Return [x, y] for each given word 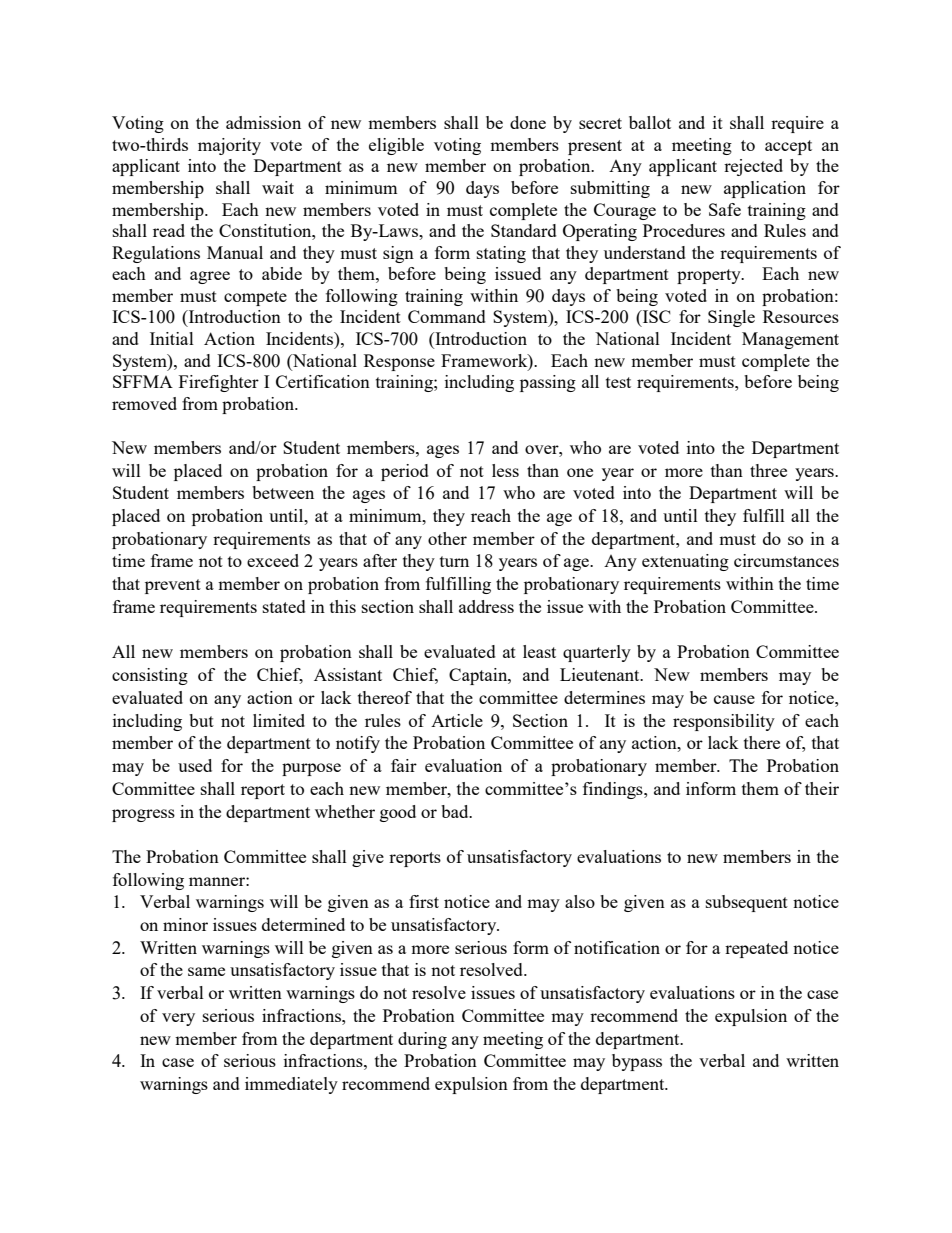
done [528, 122]
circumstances [786, 560]
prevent [173, 586]
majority [229, 146]
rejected [753, 167]
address [486, 606]
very [178, 1019]
